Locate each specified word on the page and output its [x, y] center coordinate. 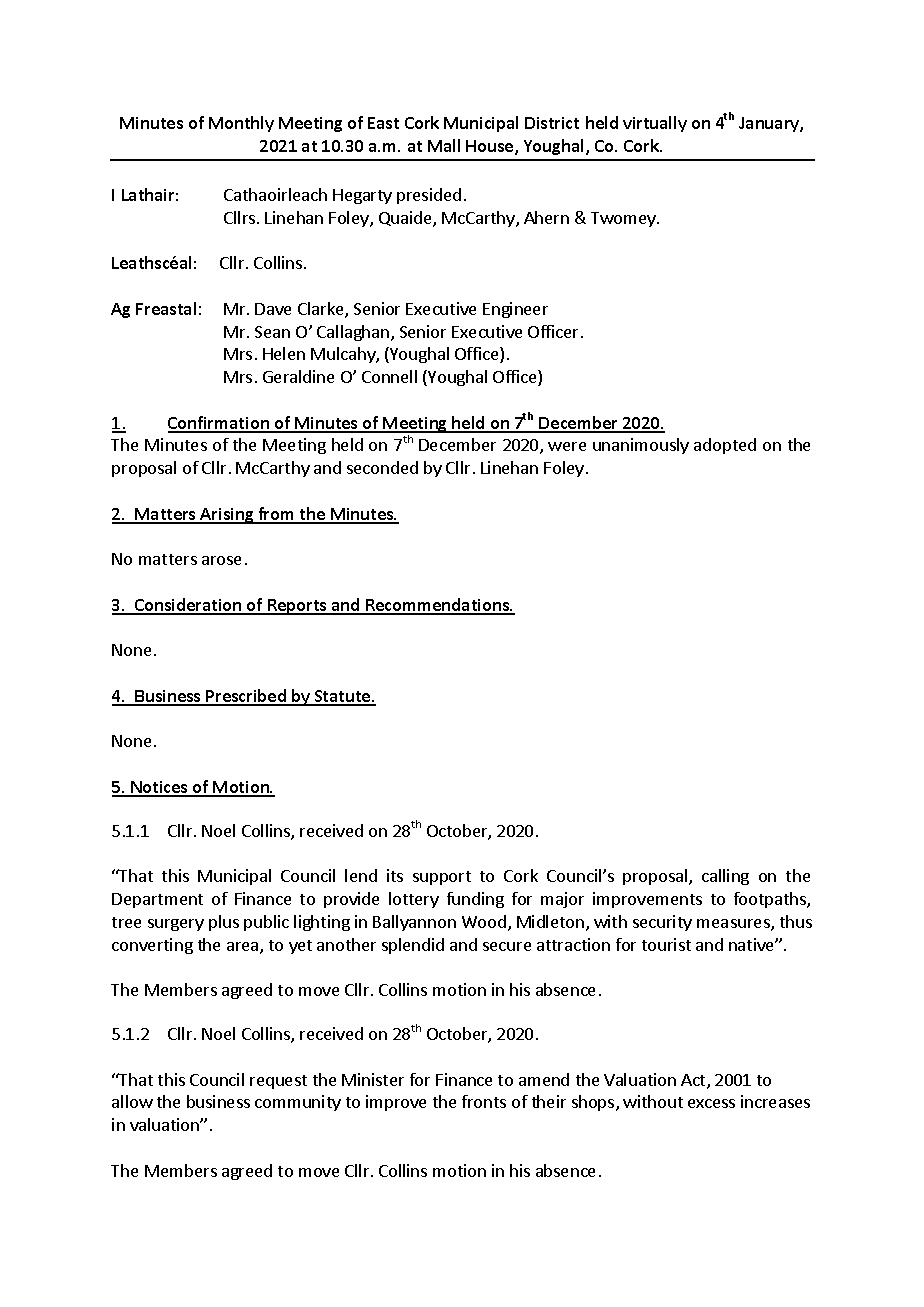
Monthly [241, 124]
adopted [725, 446]
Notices [159, 788]
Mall [444, 145]
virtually [655, 124]
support [442, 878]
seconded [382, 467]
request [278, 1082]
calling [725, 877]
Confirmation [219, 424]
